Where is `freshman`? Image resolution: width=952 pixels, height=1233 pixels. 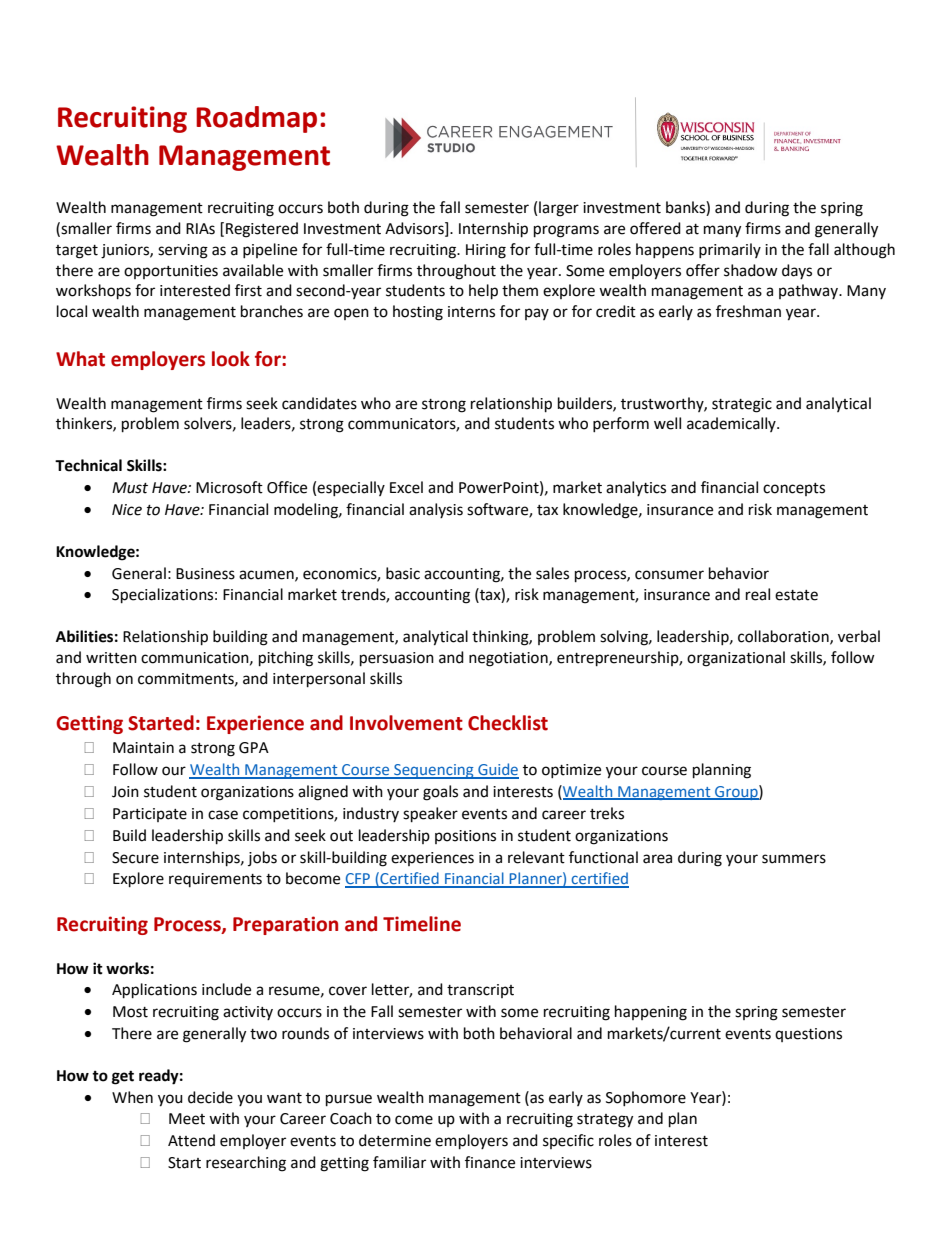 freshman is located at coordinates (748, 311).
